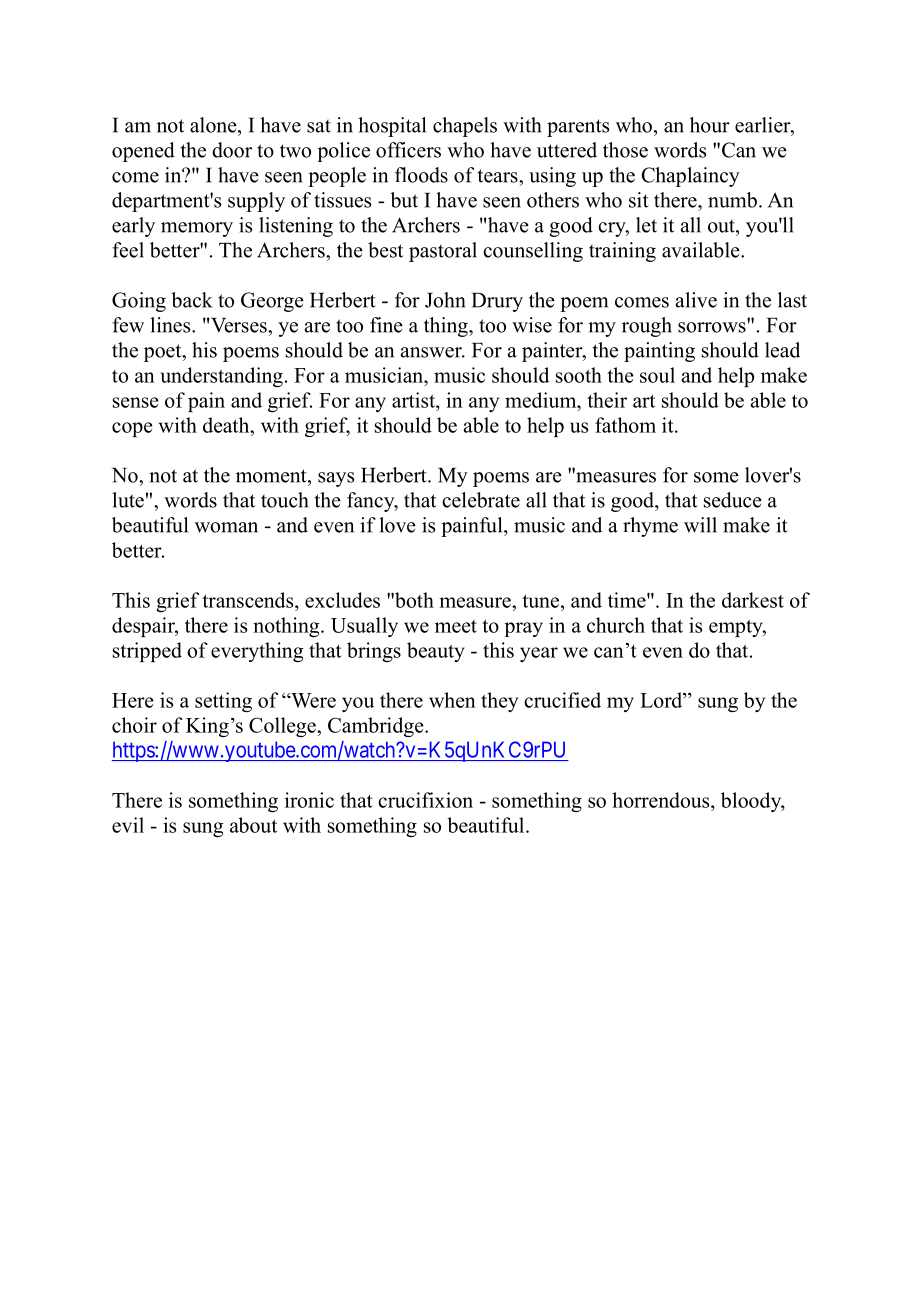 The image size is (924, 1308). What do you see at coordinates (408, 150) in the image?
I see `officers` at bounding box center [408, 150].
